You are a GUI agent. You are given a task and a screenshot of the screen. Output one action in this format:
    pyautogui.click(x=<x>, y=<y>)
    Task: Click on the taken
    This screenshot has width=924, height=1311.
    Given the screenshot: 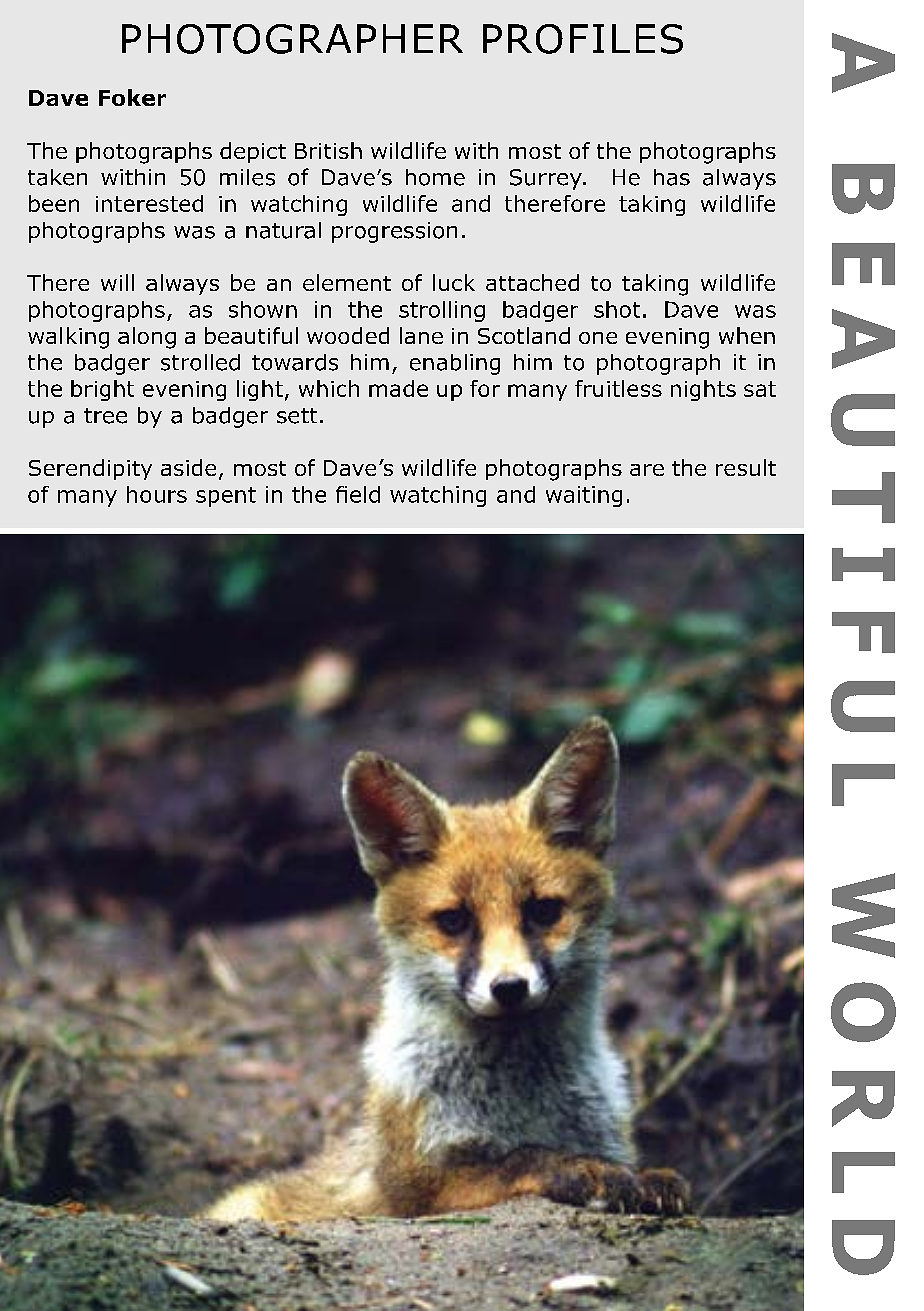 What is the action you would take?
    pyautogui.click(x=57, y=177)
